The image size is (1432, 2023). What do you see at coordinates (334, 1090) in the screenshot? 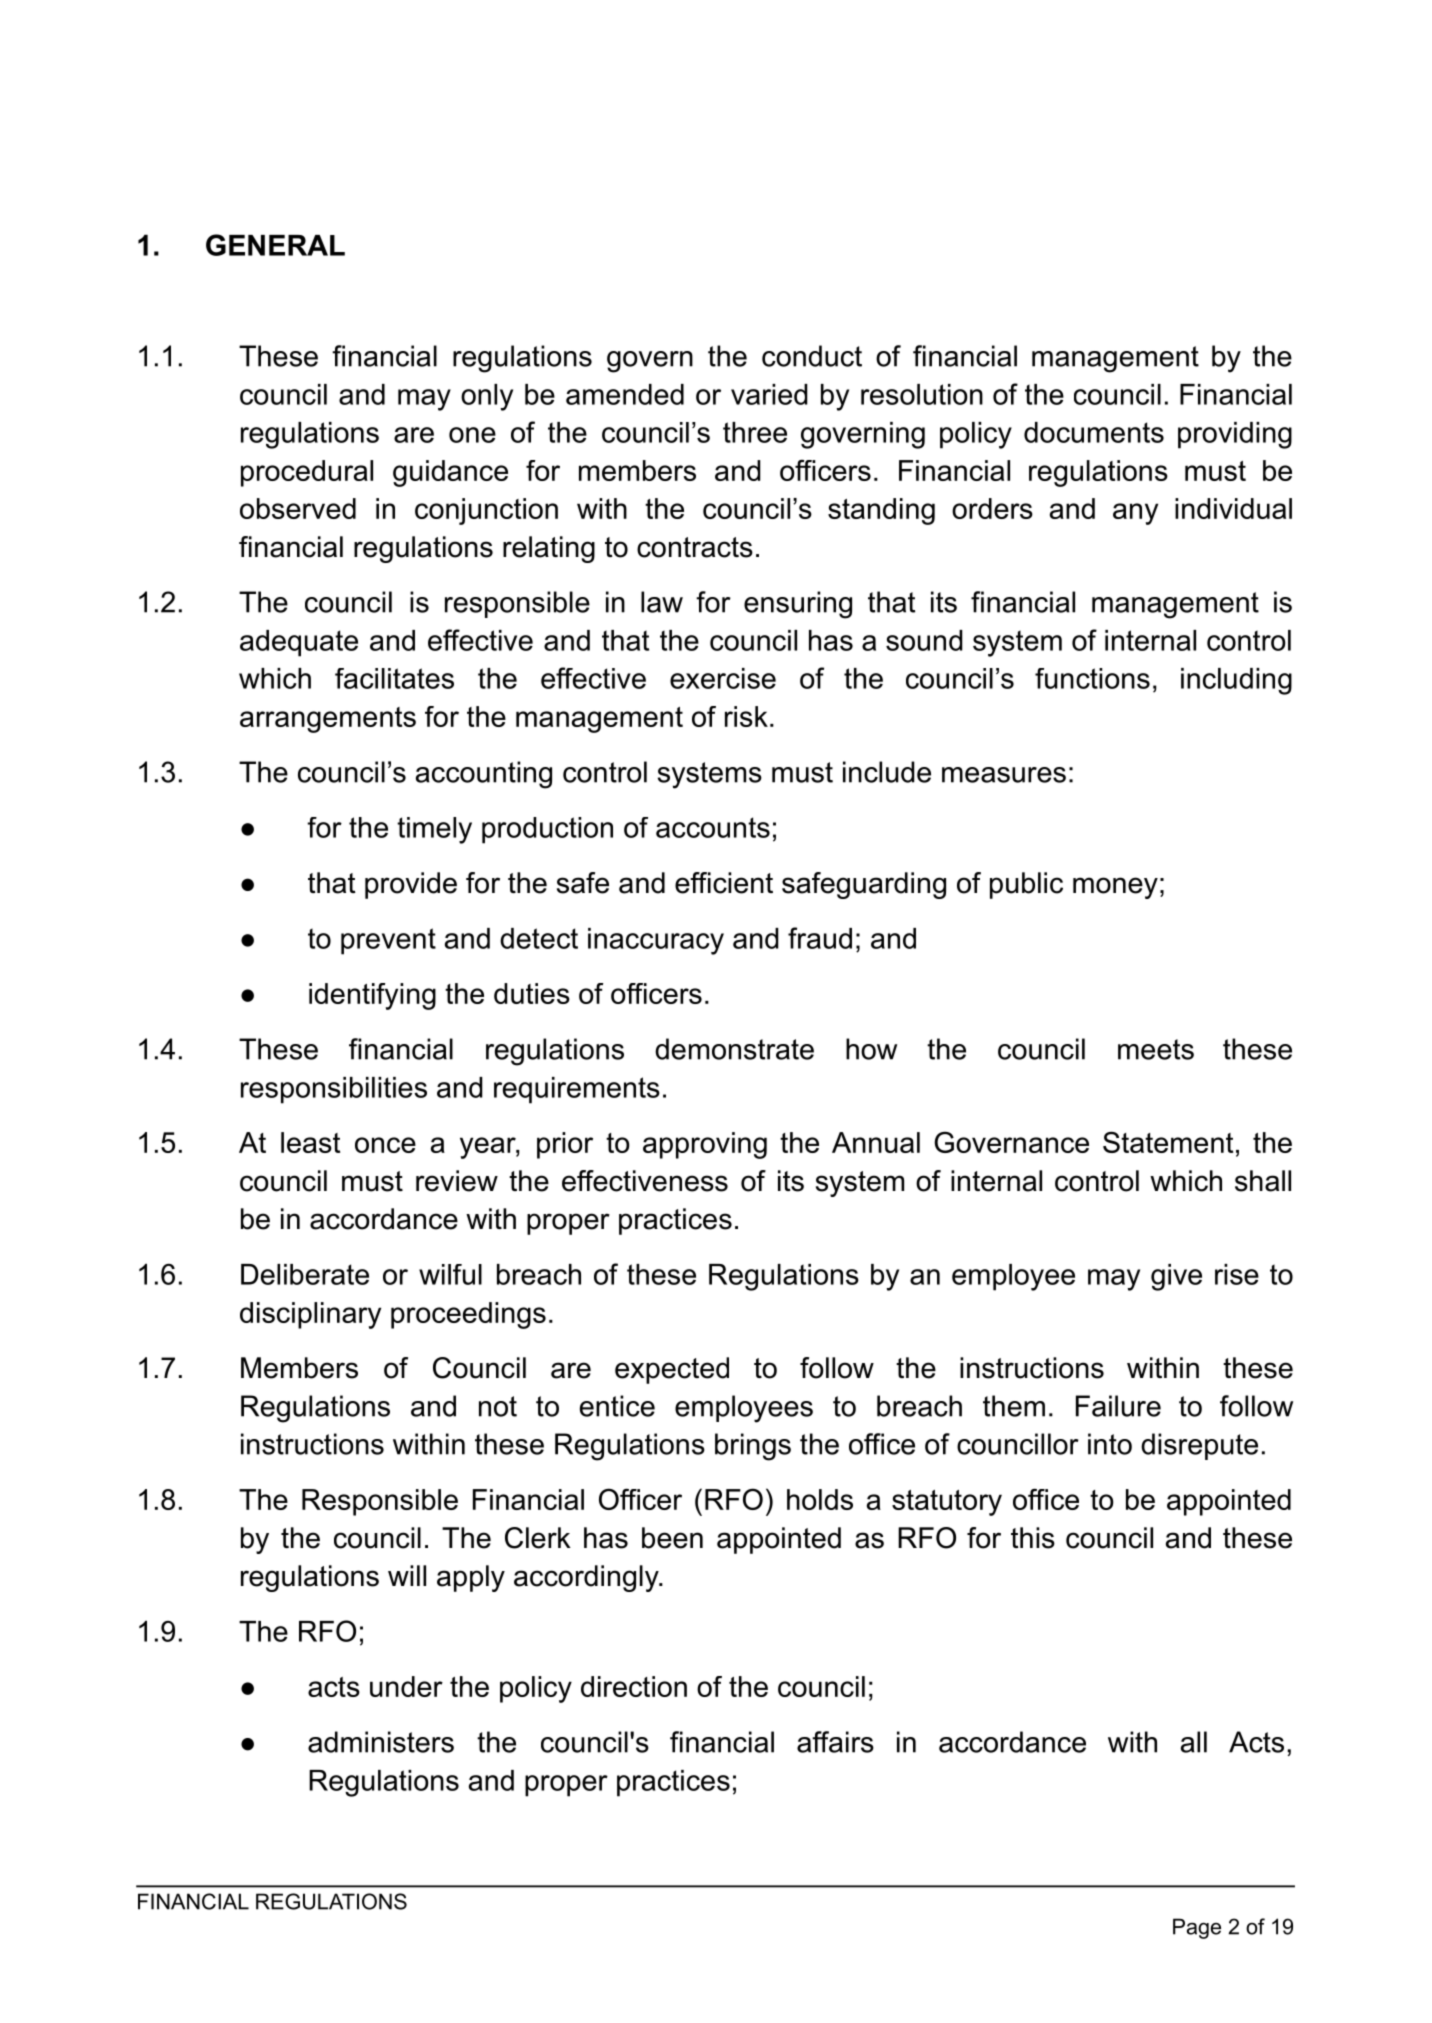
I see `responsibilities` at bounding box center [334, 1090].
